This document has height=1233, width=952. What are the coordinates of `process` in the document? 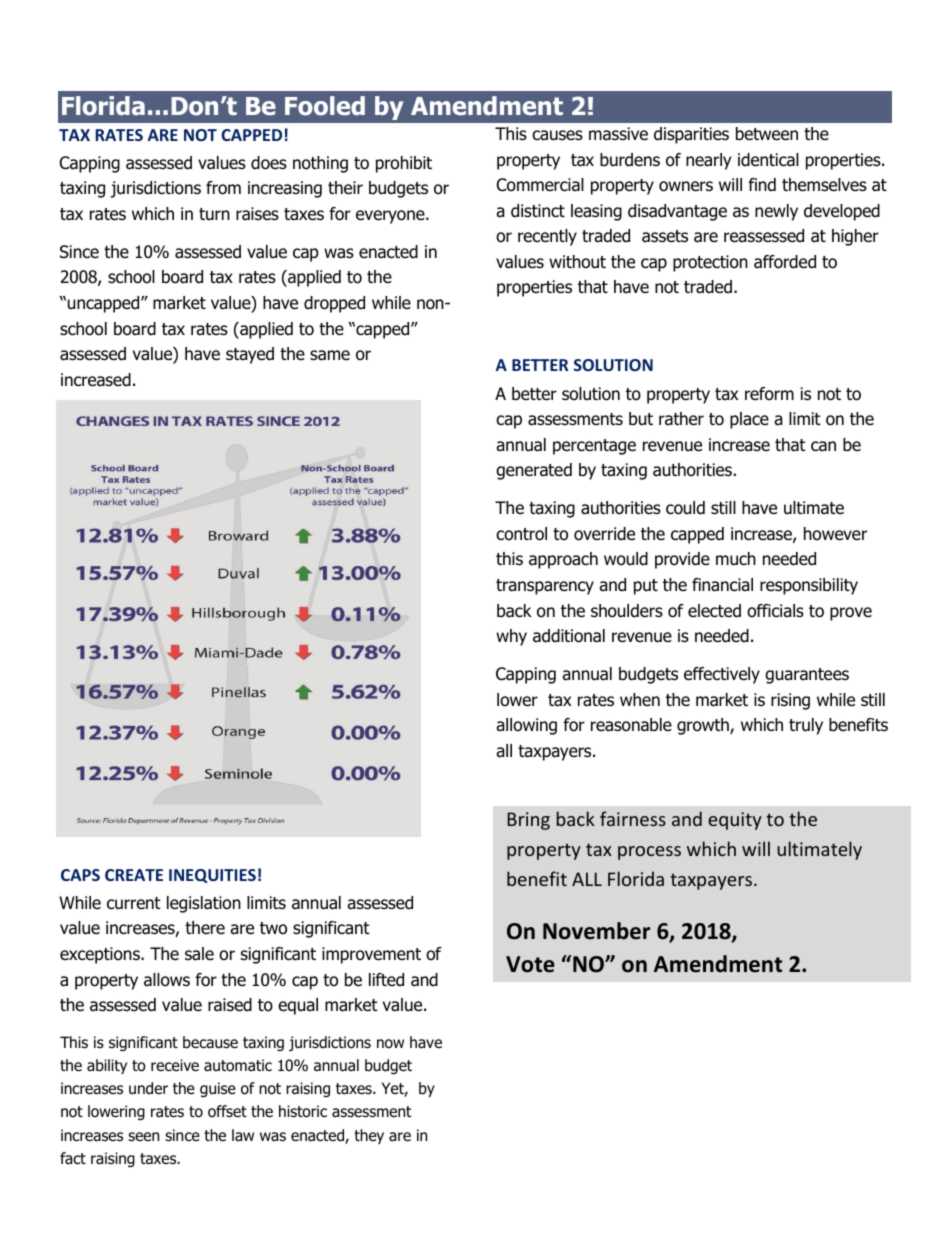 It's located at (649, 853).
